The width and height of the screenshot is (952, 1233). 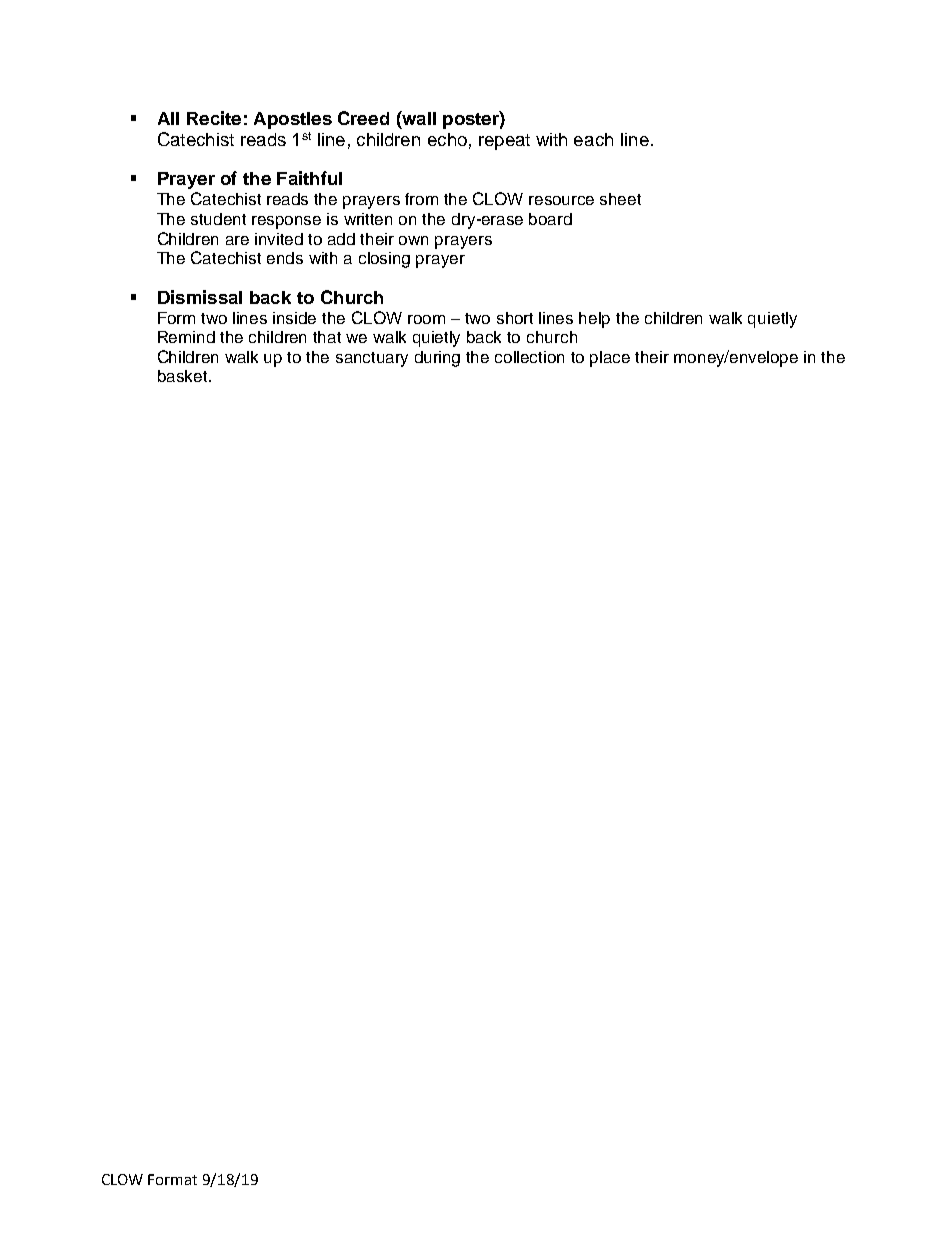 I want to click on ends, so click(x=285, y=258).
